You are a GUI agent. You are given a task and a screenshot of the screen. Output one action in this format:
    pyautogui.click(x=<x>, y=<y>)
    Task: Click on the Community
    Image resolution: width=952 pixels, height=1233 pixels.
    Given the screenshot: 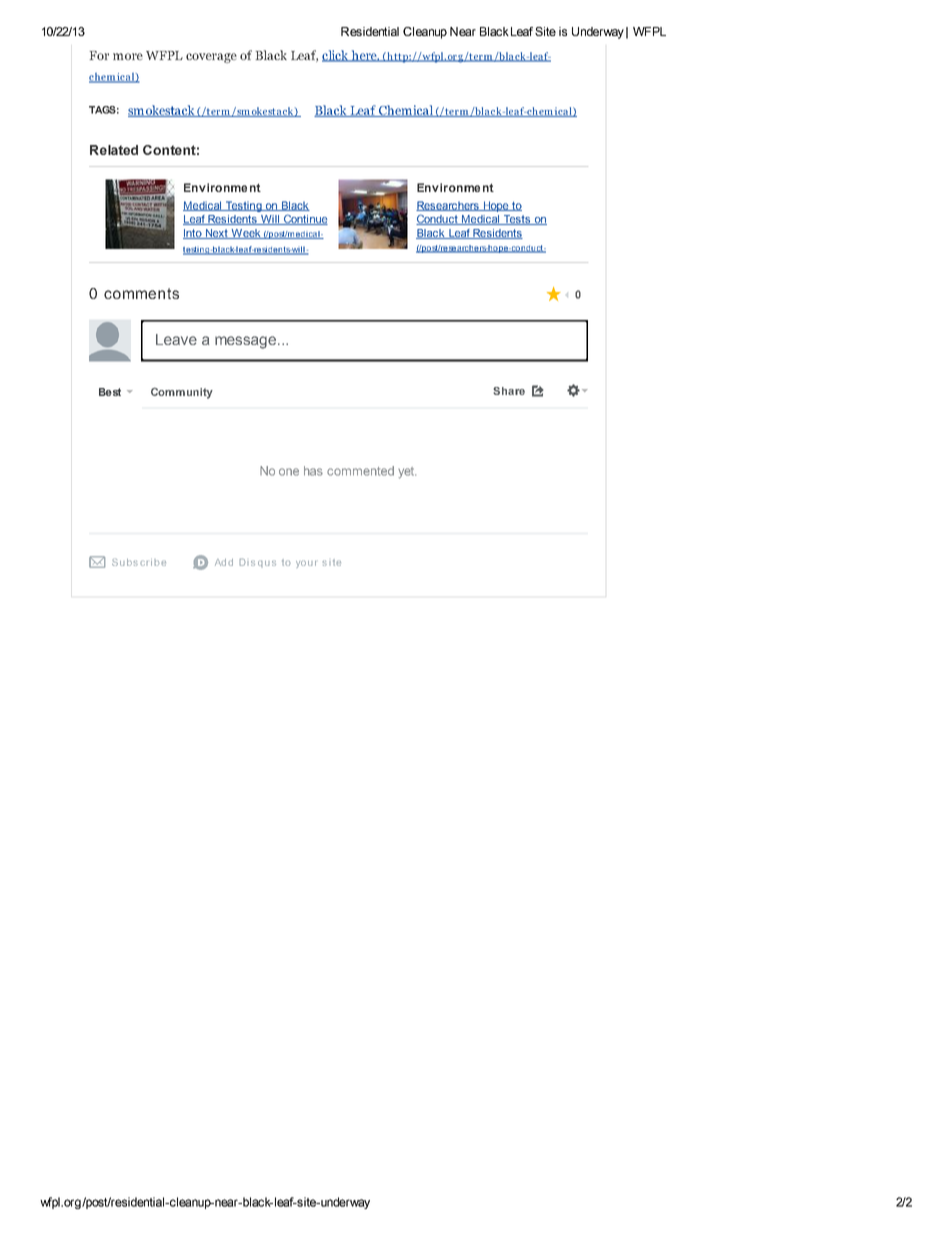 What is the action you would take?
    pyautogui.click(x=182, y=393)
